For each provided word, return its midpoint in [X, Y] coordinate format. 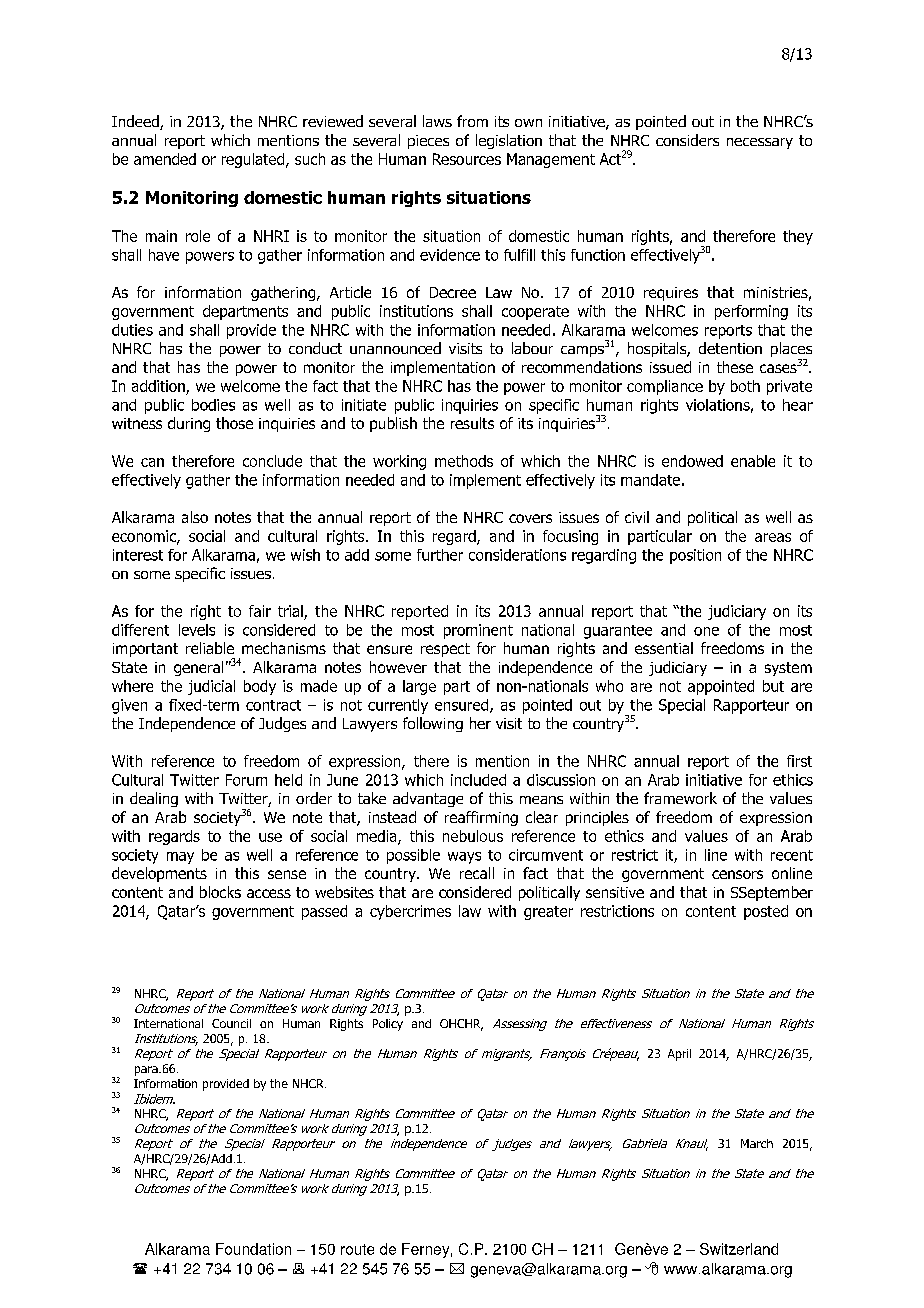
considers [687, 140]
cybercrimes [410, 912]
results [472, 423]
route [357, 1249]
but [773, 686]
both [745, 386]
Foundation [253, 1249]
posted [766, 912]
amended [165, 159]
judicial [211, 687]
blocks [220, 892]
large [419, 687]
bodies [213, 405]
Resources [467, 159]
